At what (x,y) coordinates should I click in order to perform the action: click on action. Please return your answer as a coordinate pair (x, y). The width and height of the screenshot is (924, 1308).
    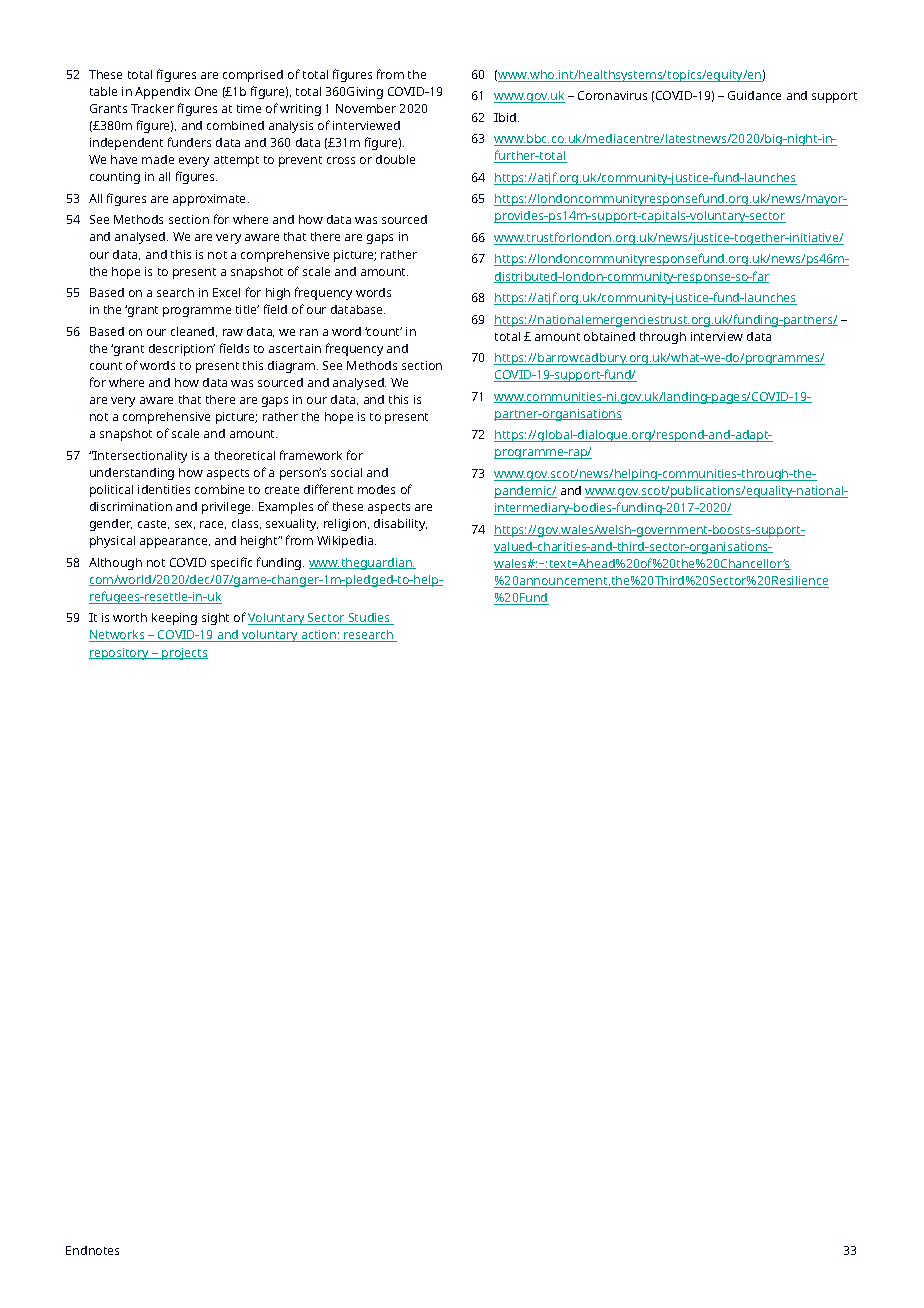
    Looking at the image, I should click on (318, 636).
